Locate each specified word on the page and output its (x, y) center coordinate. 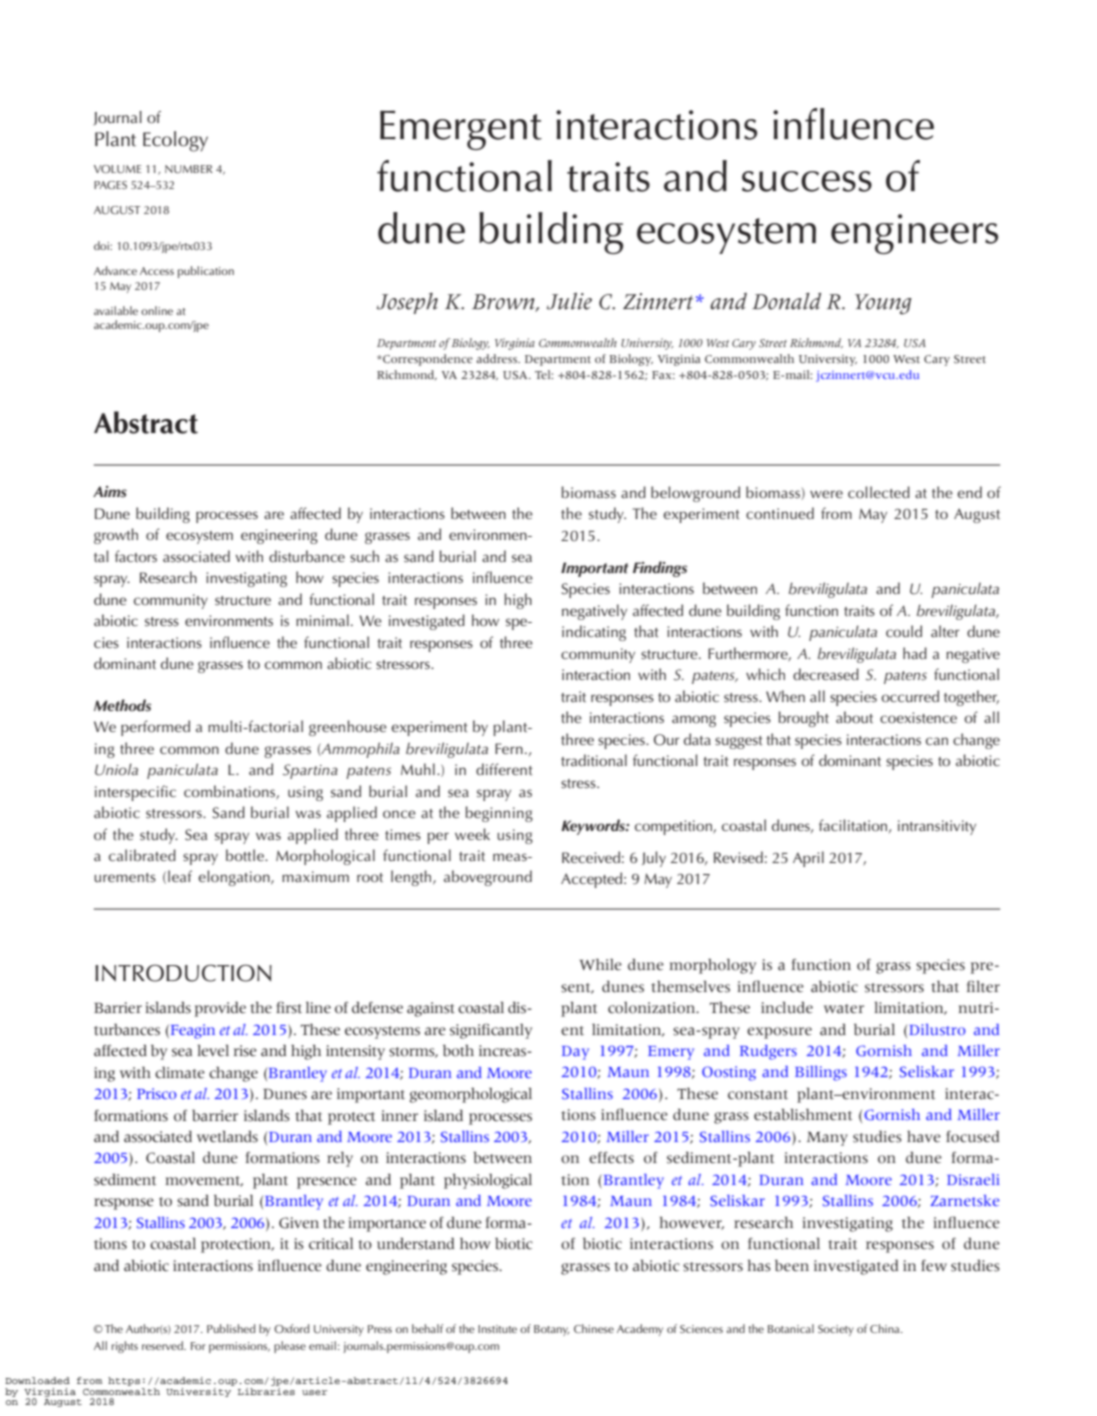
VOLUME (117, 169)
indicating (594, 633)
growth (116, 536)
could (904, 631)
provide (220, 1009)
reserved (163, 1345)
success (807, 181)
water (844, 1009)
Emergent (461, 130)
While (601, 964)
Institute (497, 1329)
